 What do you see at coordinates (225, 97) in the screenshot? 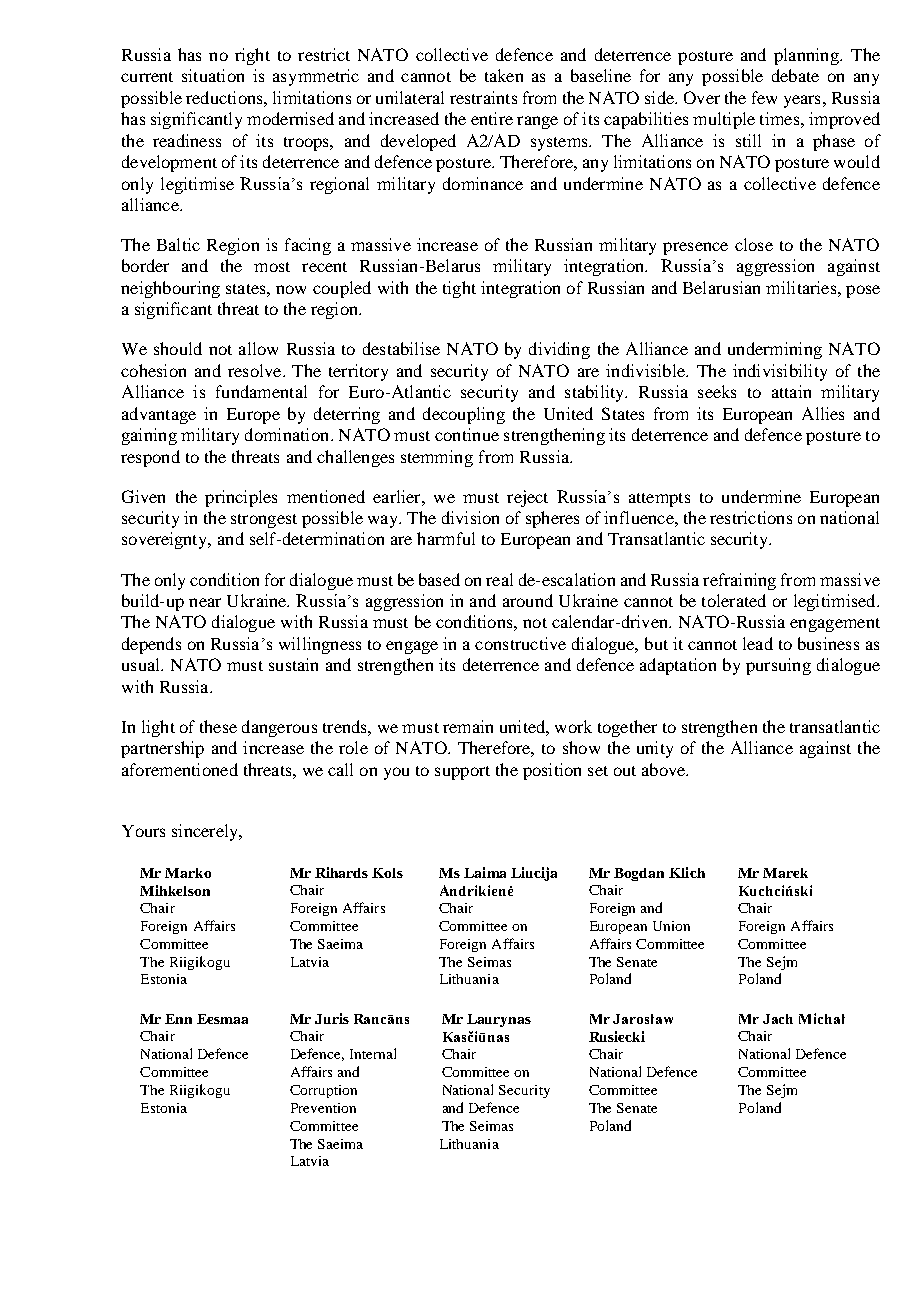
I see `reductions` at bounding box center [225, 97].
